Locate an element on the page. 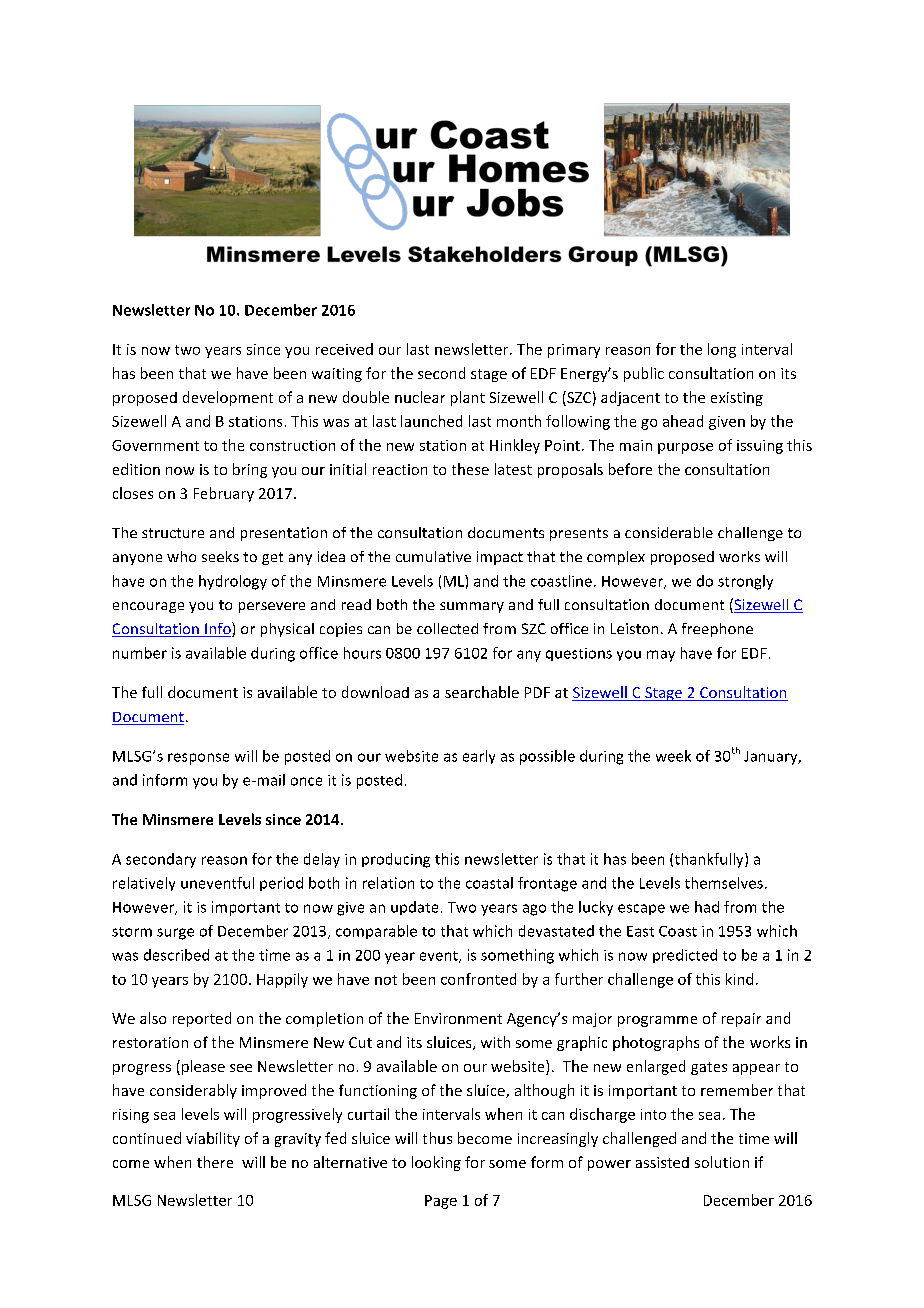 The height and width of the document is (1308, 924). week is located at coordinates (673, 756).
